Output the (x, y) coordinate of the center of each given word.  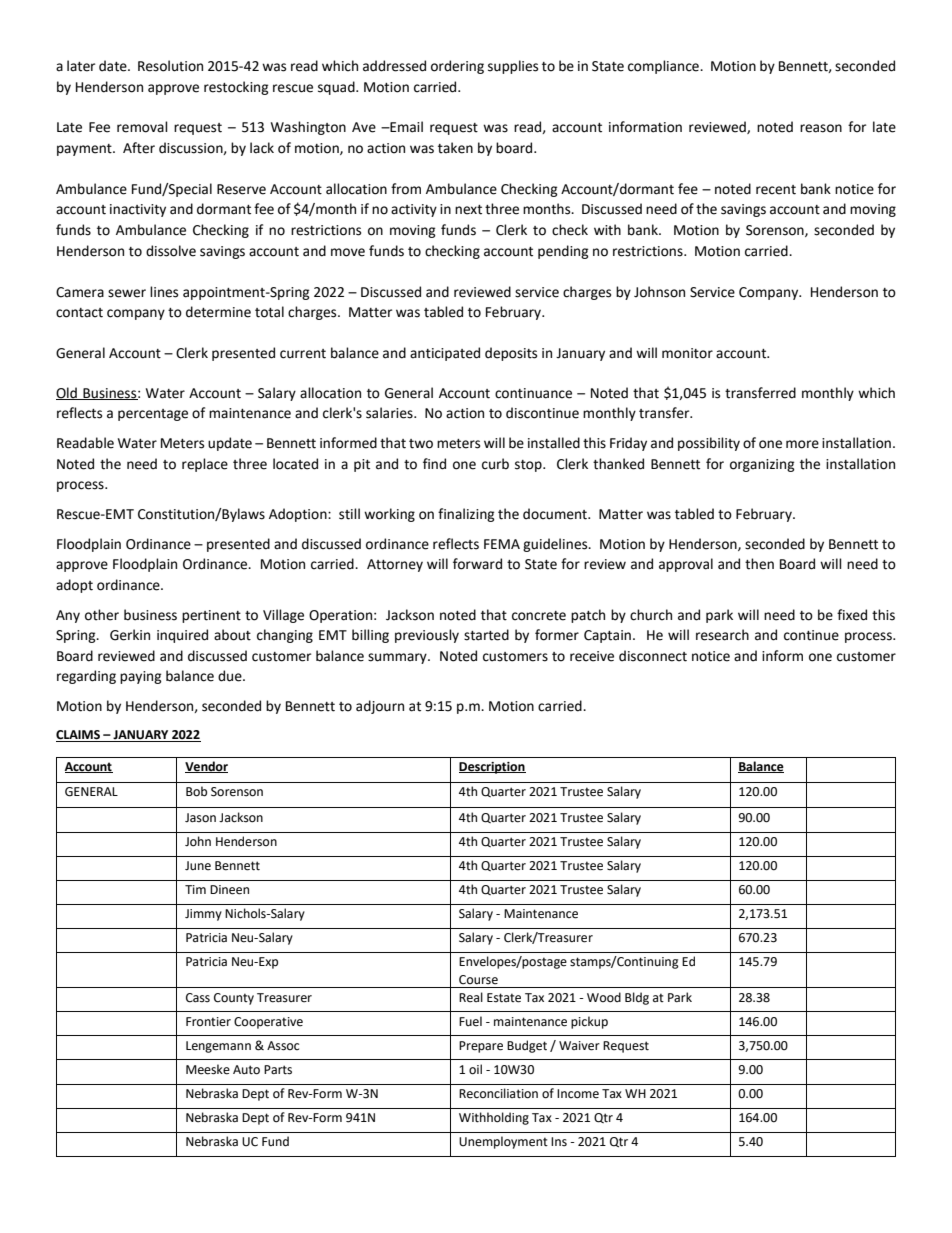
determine (218, 312)
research (722, 635)
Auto (246, 1070)
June (198, 866)
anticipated (445, 354)
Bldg (637, 998)
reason (821, 128)
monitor (687, 353)
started (486, 635)
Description (492, 768)
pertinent (211, 616)
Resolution (170, 66)
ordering (457, 67)
